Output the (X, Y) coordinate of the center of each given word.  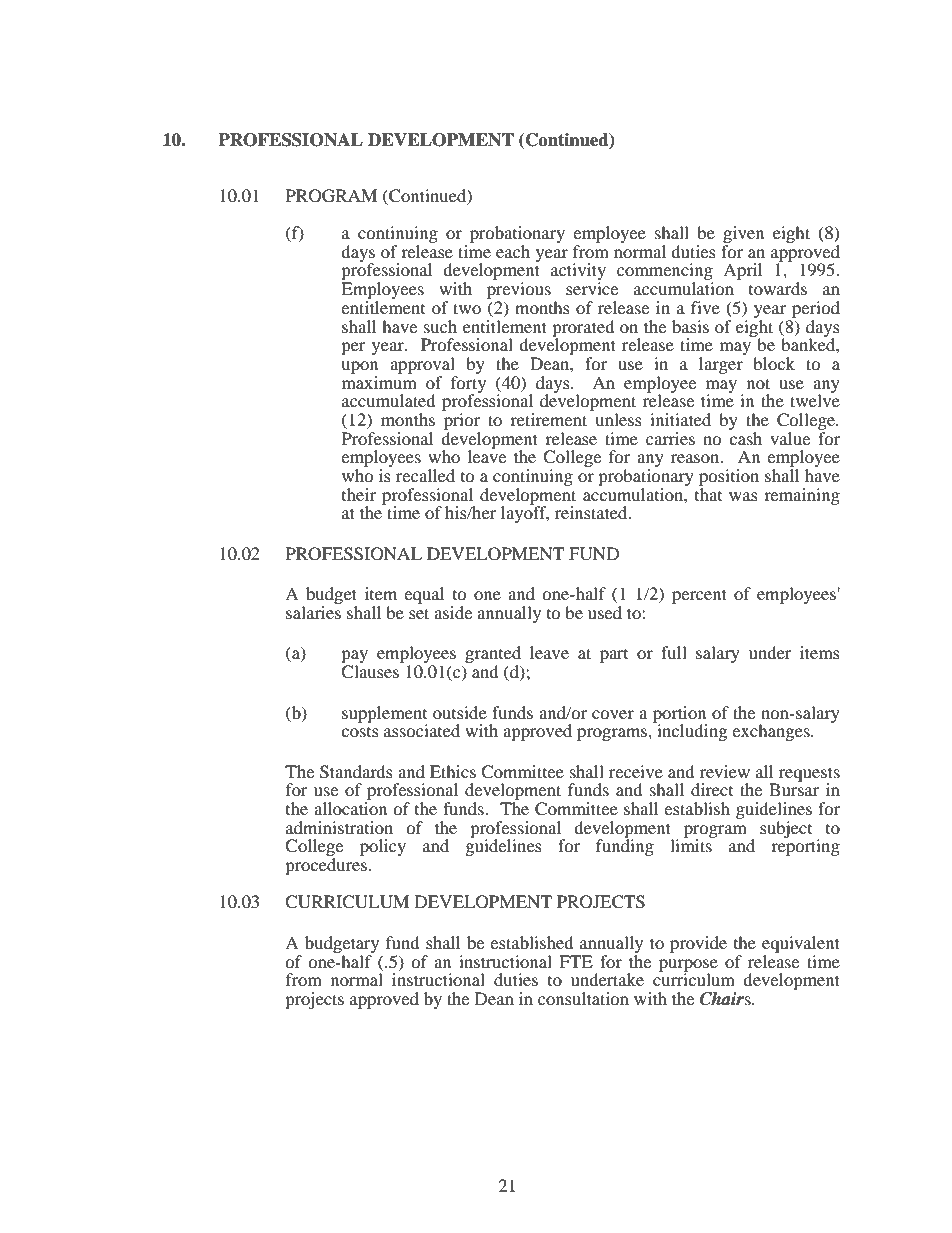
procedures (327, 866)
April (742, 271)
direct (712, 789)
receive (636, 771)
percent (699, 596)
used (605, 612)
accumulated (389, 400)
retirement (548, 419)
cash (745, 437)
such (440, 326)
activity (578, 273)
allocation (350, 808)
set (419, 613)
